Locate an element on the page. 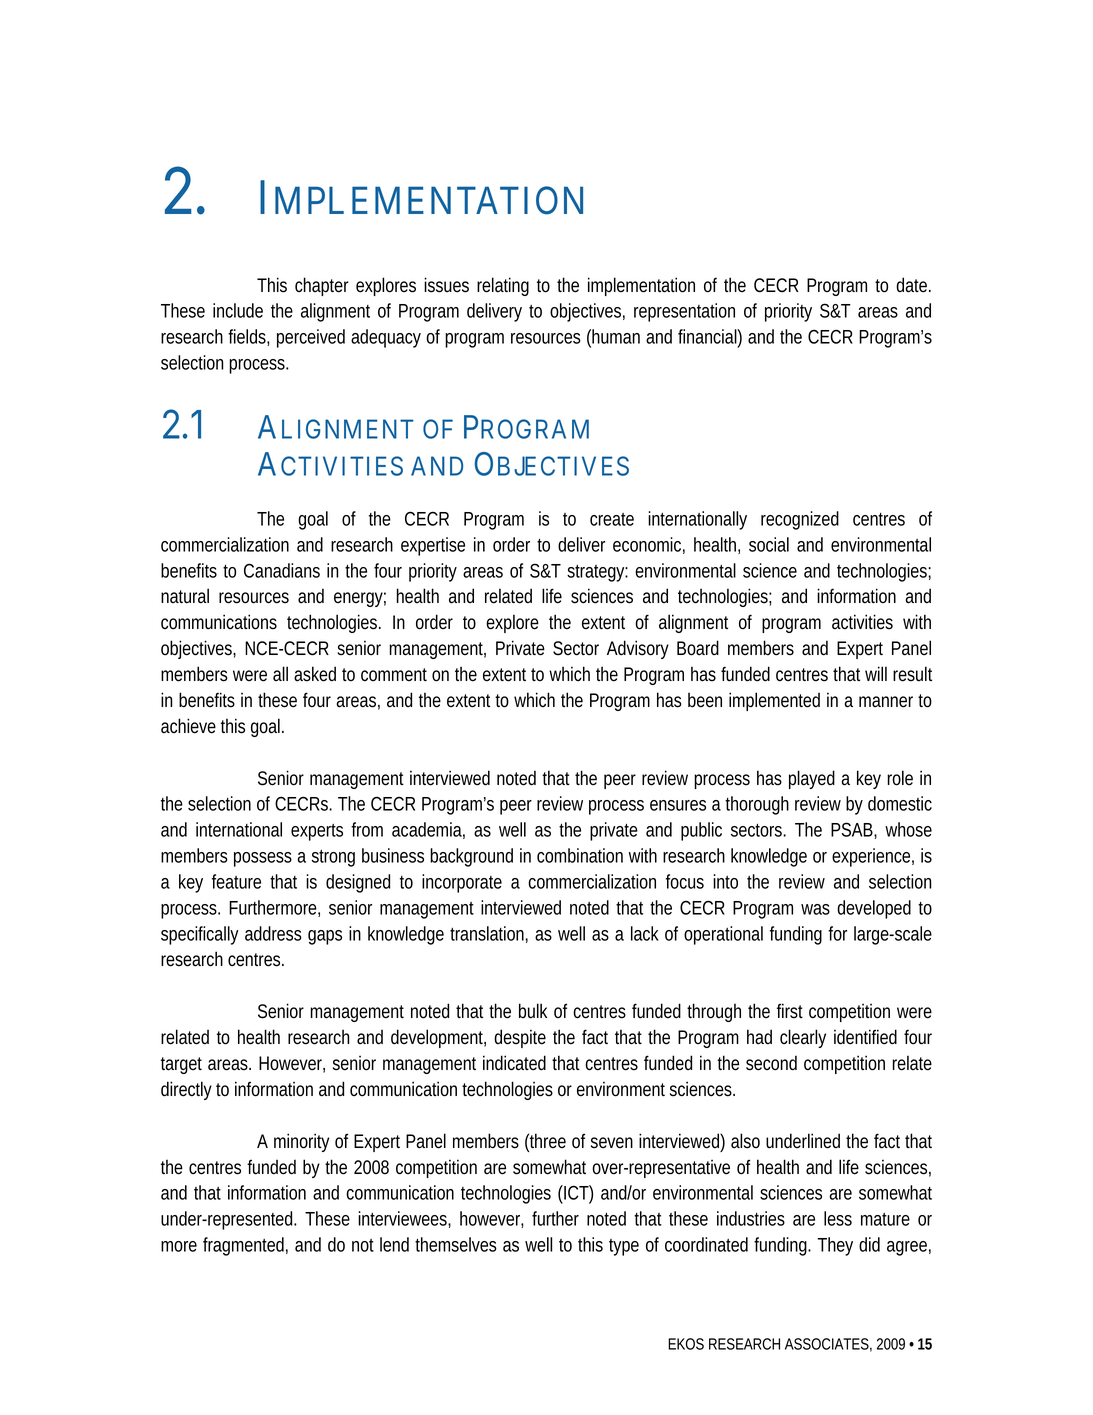 The image size is (1093, 1415). date is located at coordinates (911, 285).
